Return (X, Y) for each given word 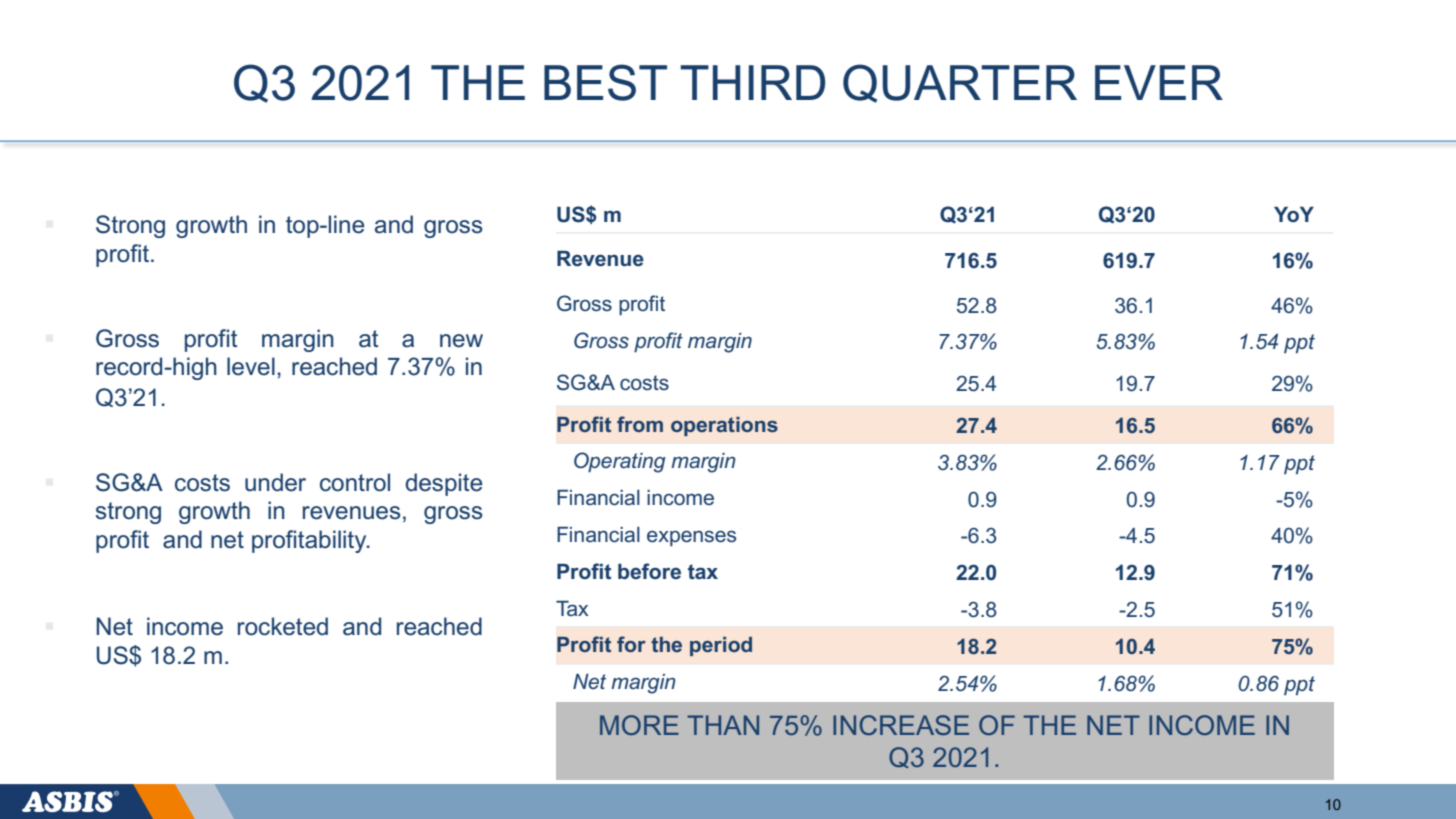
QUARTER (960, 83)
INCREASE (901, 725)
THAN (723, 725)
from (640, 424)
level (251, 366)
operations (724, 426)
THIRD (752, 82)
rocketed (283, 626)
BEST (605, 82)
